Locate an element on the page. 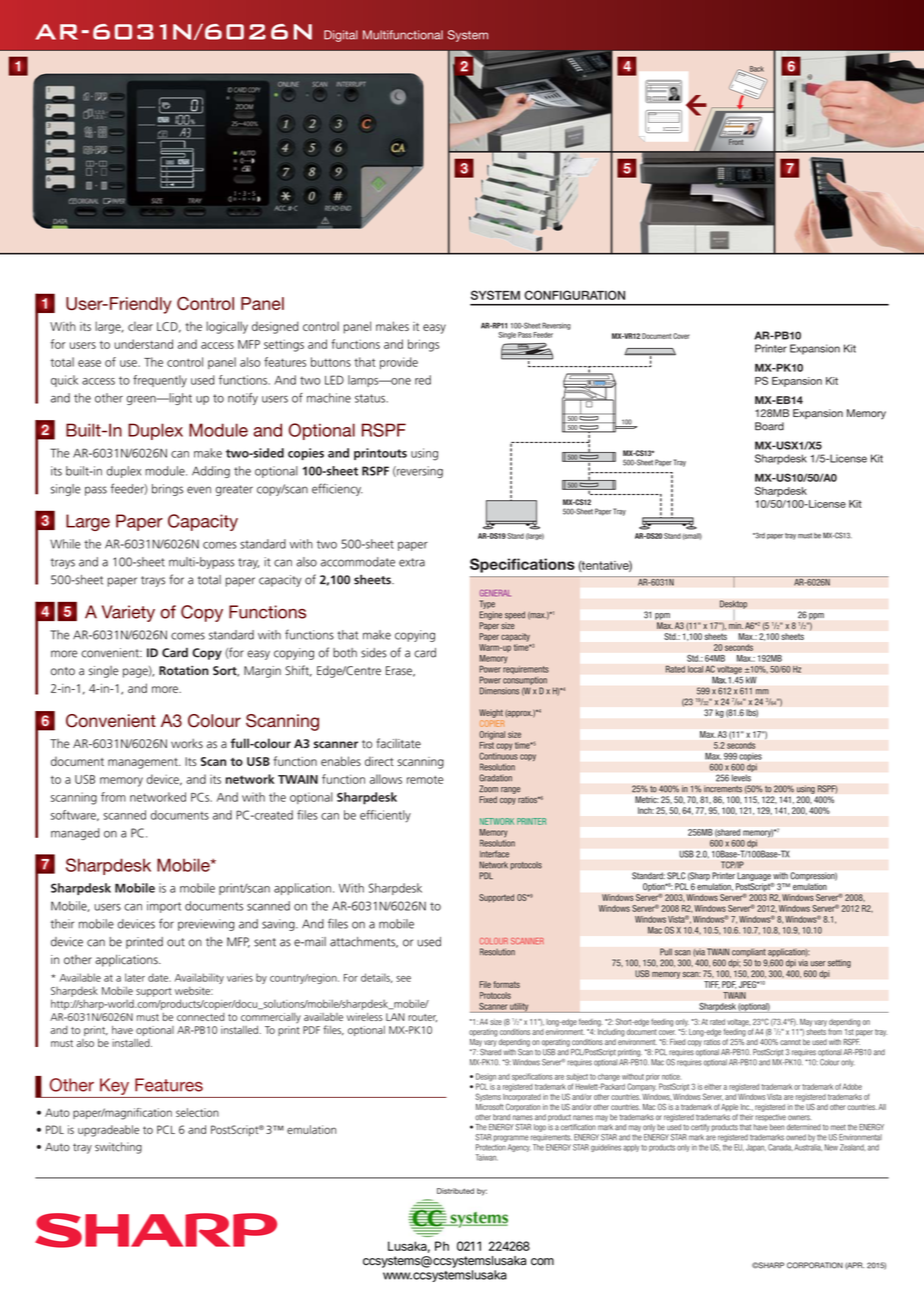 The width and height of the document is (924, 1308). works is located at coordinates (187, 744).
